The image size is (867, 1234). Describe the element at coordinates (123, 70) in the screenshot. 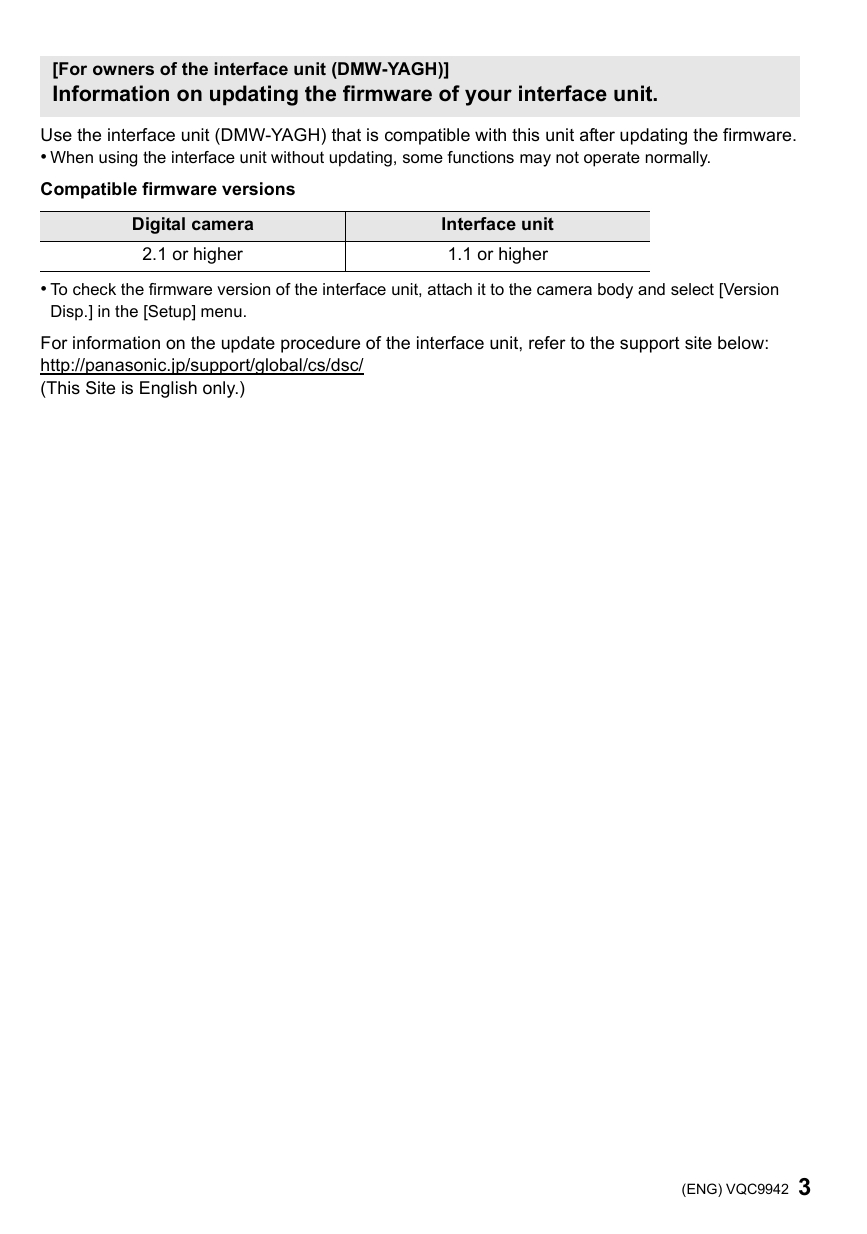

I see `owners` at that location.
